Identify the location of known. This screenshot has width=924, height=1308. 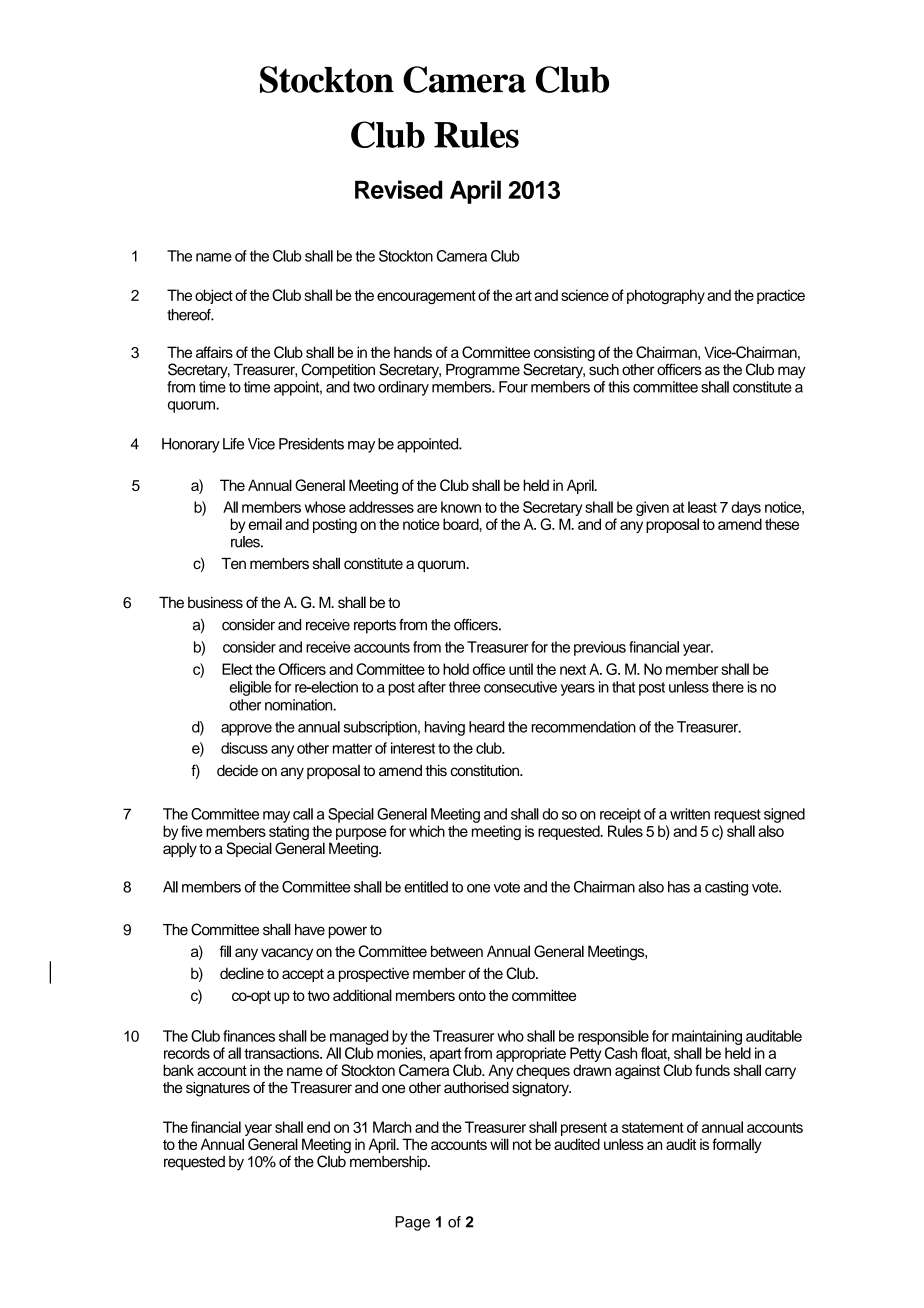
(461, 507).
